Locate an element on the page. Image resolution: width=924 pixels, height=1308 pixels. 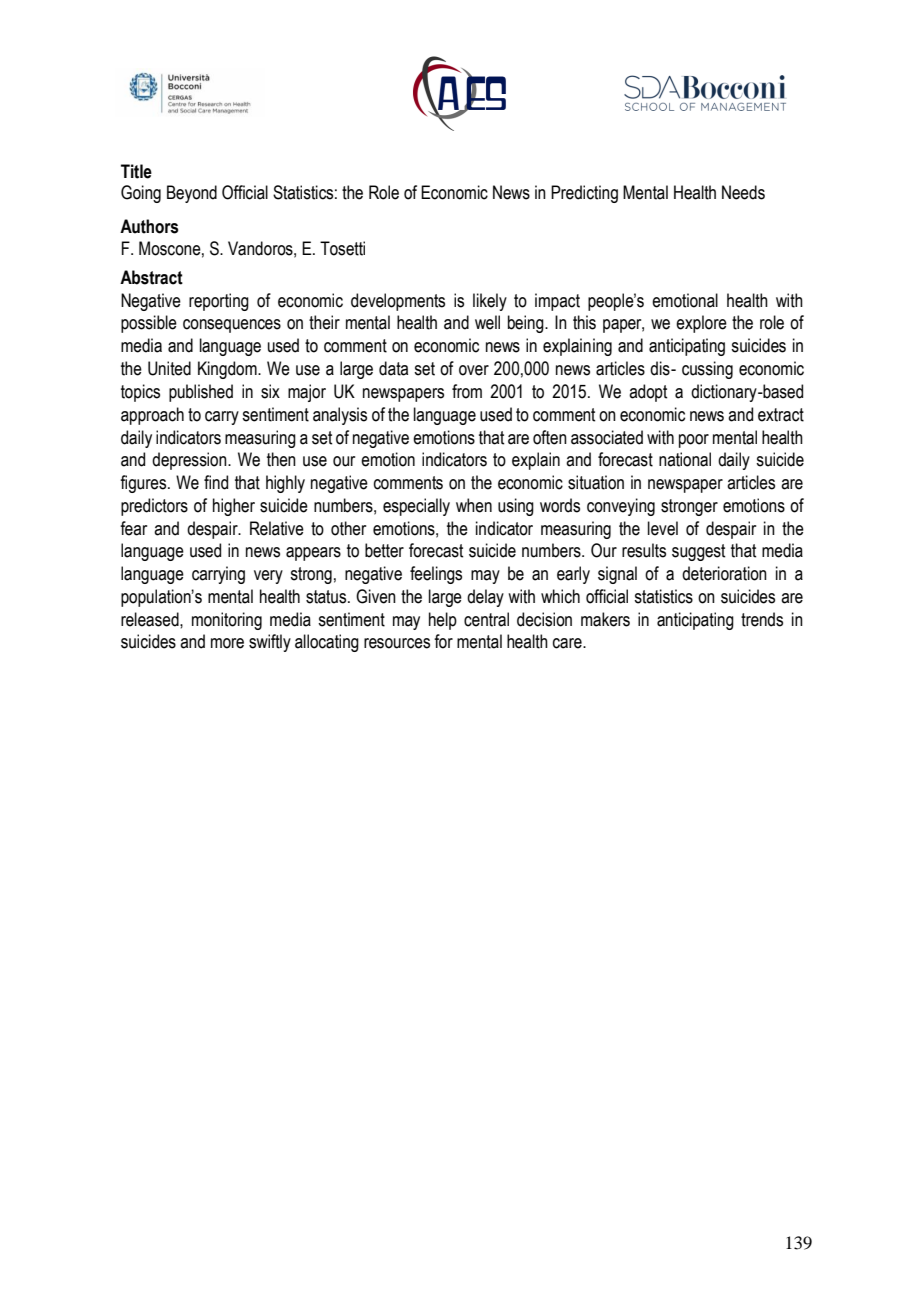
Predicting is located at coordinates (584, 194).
